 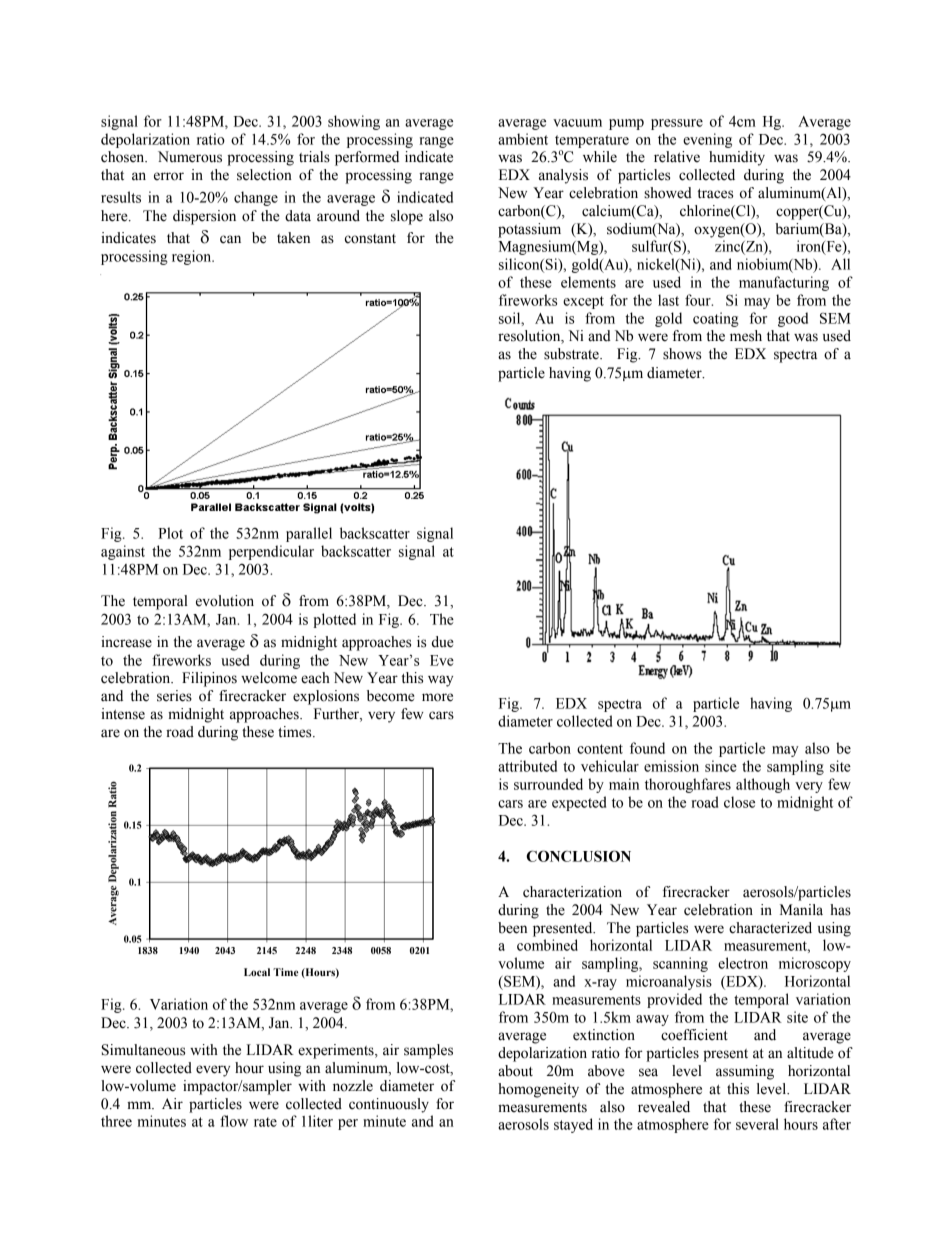 I want to click on since, so click(x=721, y=766).
